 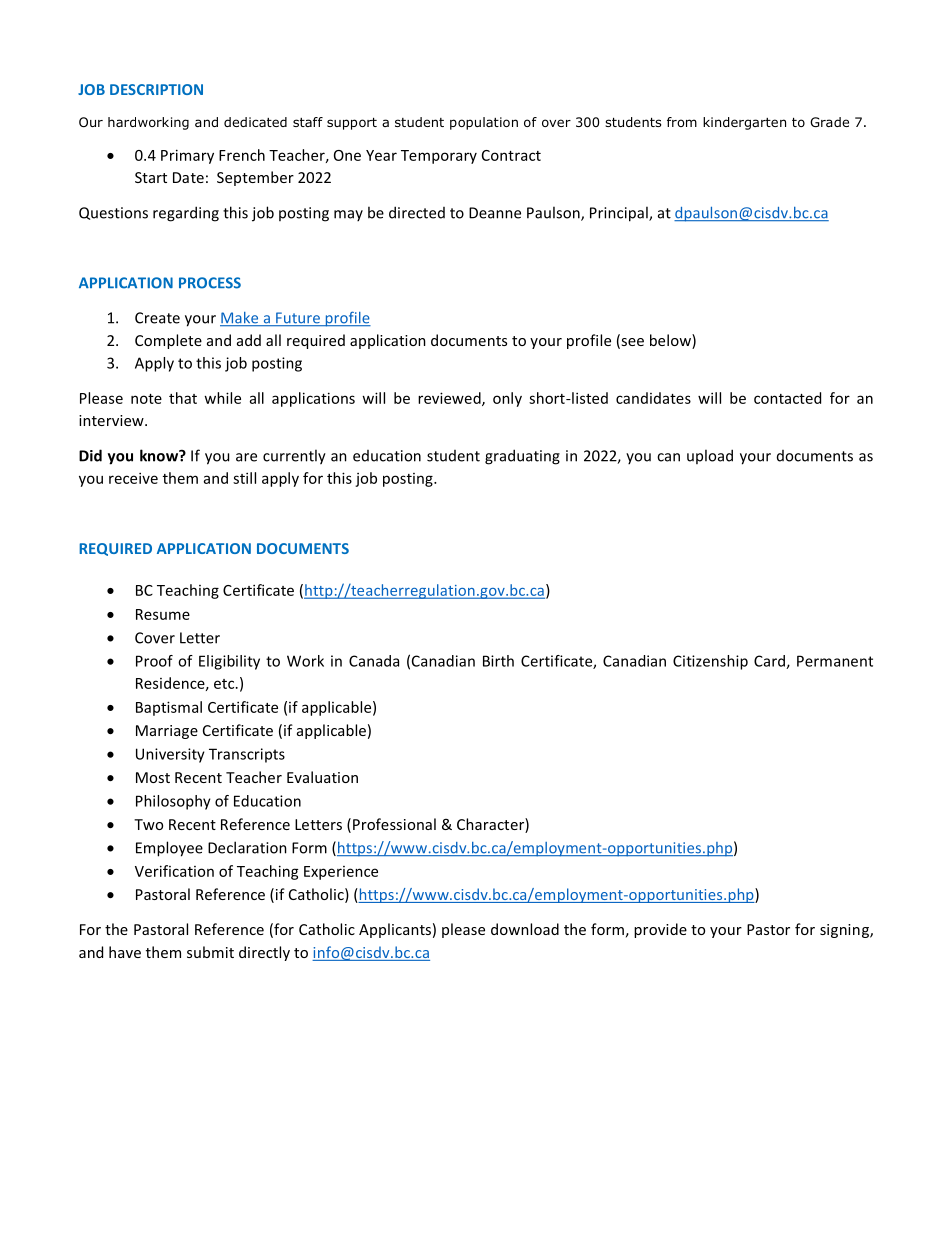 What do you see at coordinates (744, 123) in the document?
I see `kindergarten` at bounding box center [744, 123].
